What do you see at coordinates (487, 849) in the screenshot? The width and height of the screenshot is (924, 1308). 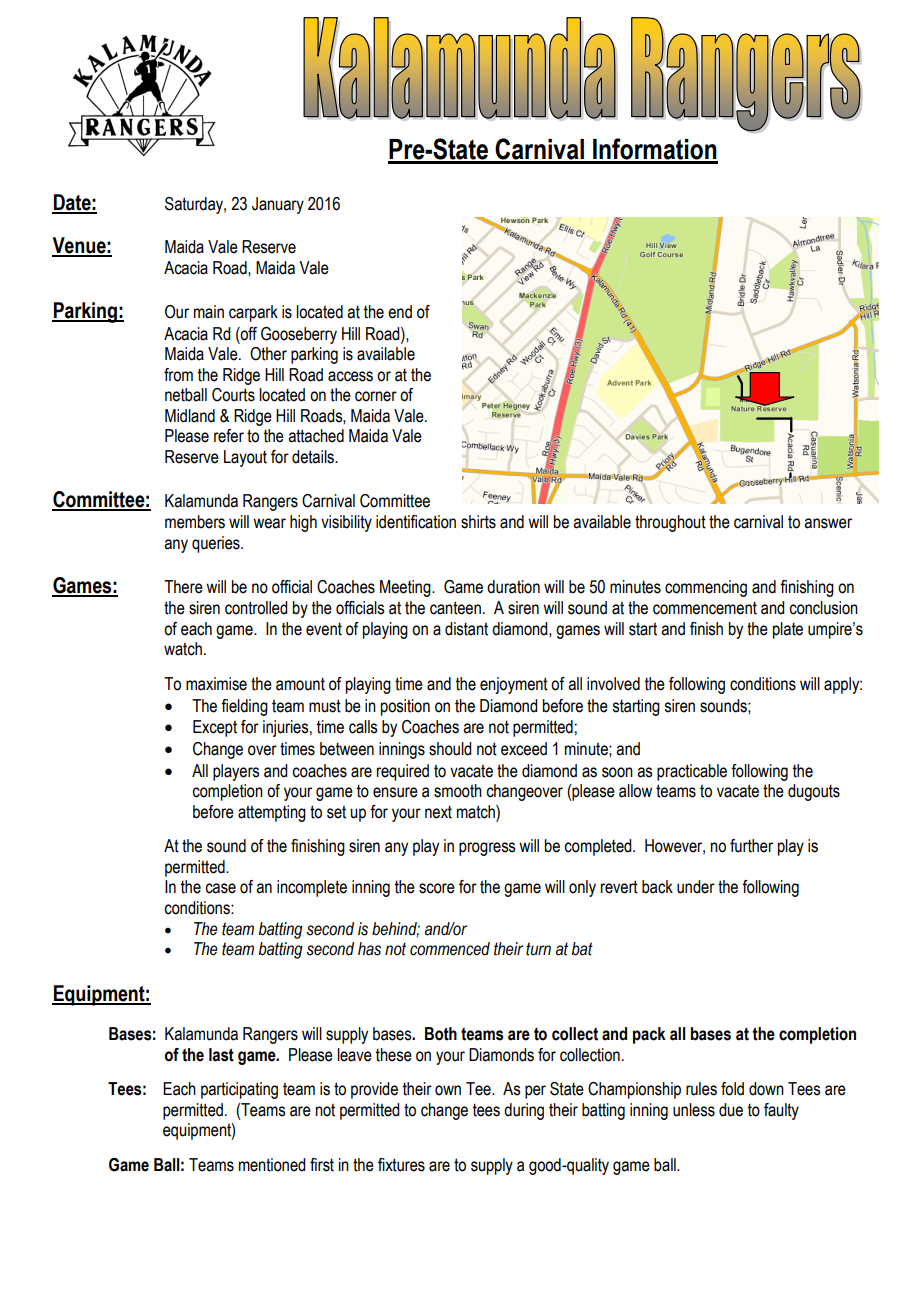 I see `progress` at bounding box center [487, 849].
